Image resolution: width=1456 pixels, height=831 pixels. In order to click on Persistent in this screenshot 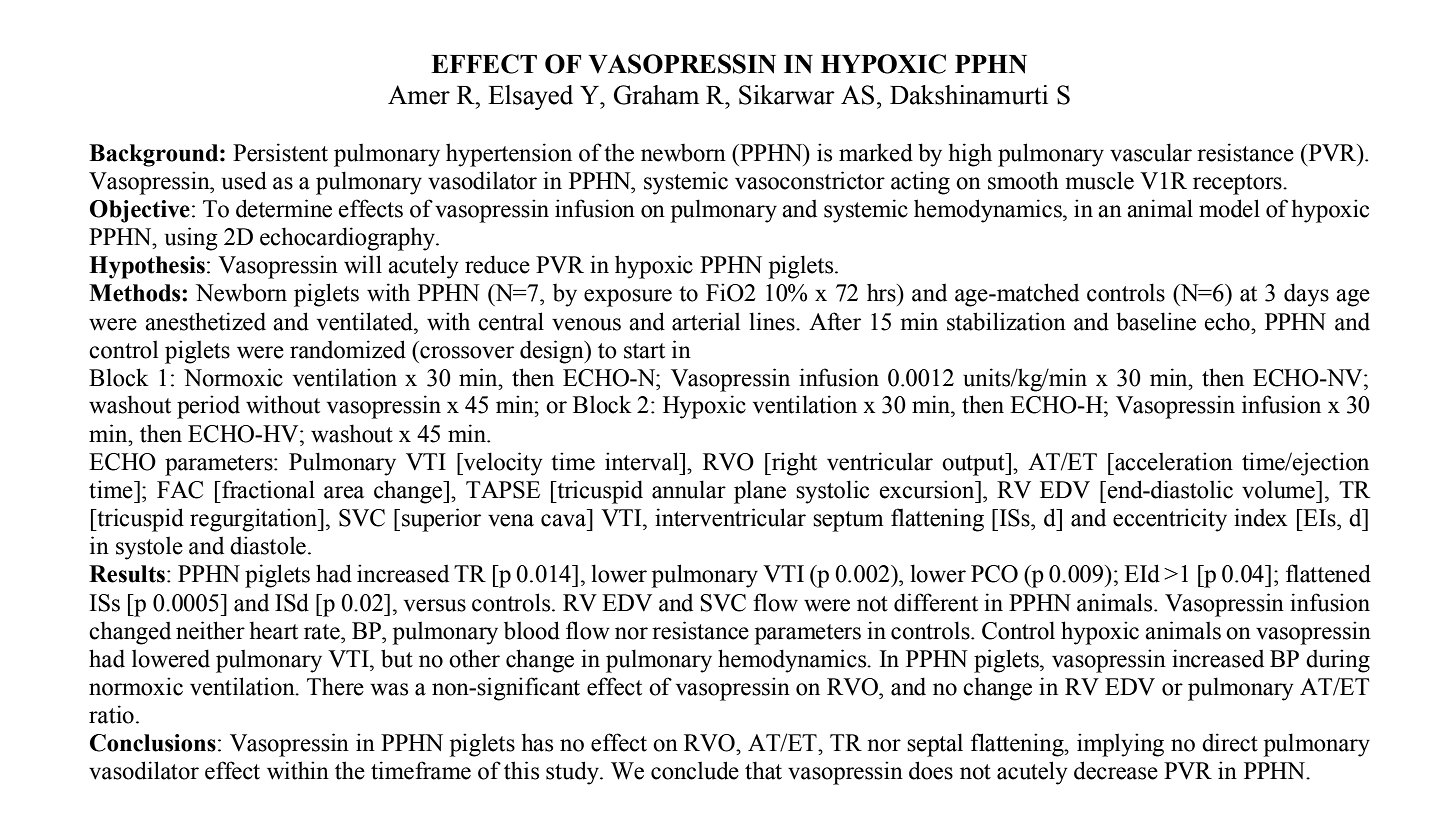, I will do `click(280, 152)`.
